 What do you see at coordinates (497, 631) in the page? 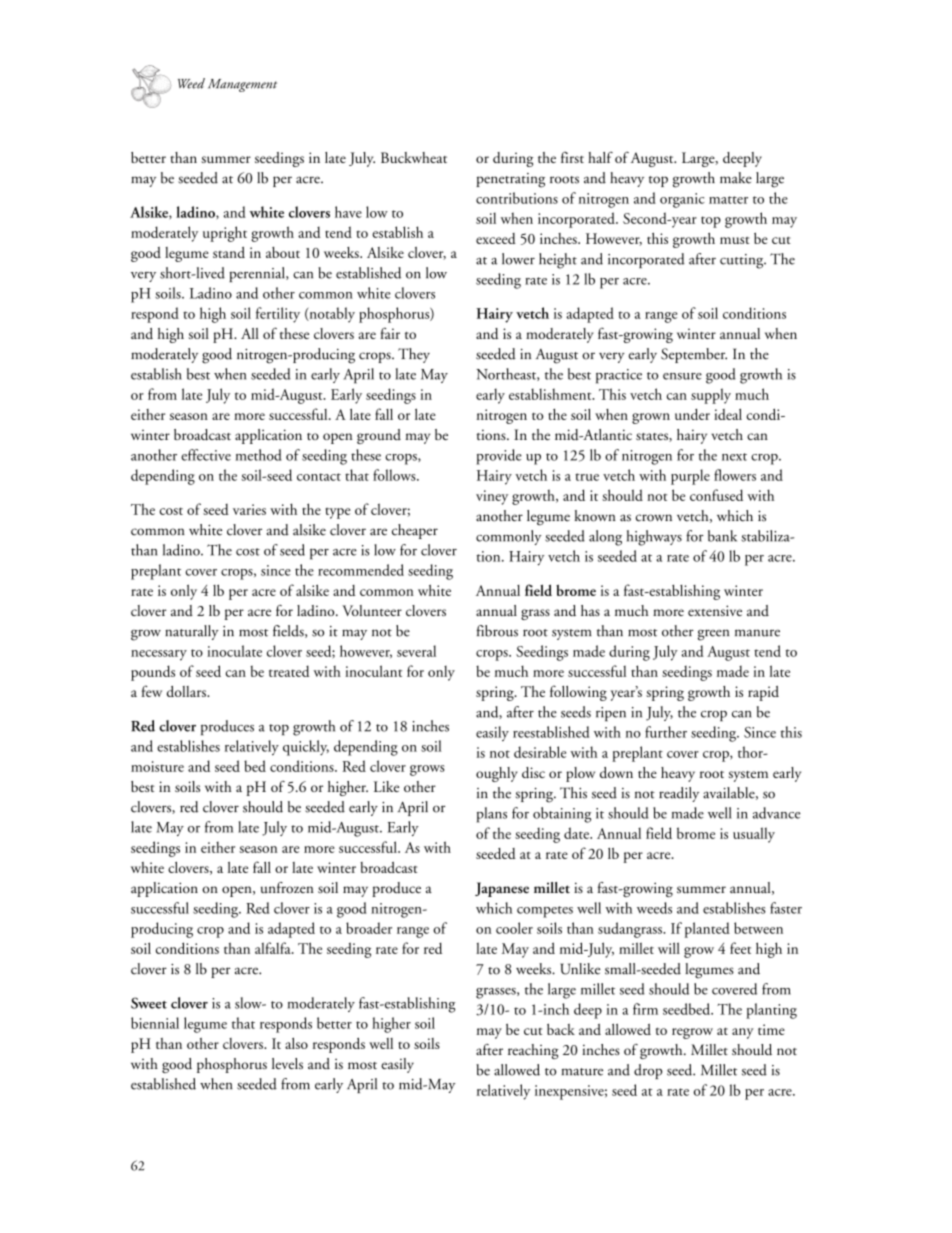
I see `fibrous` at bounding box center [497, 631].
